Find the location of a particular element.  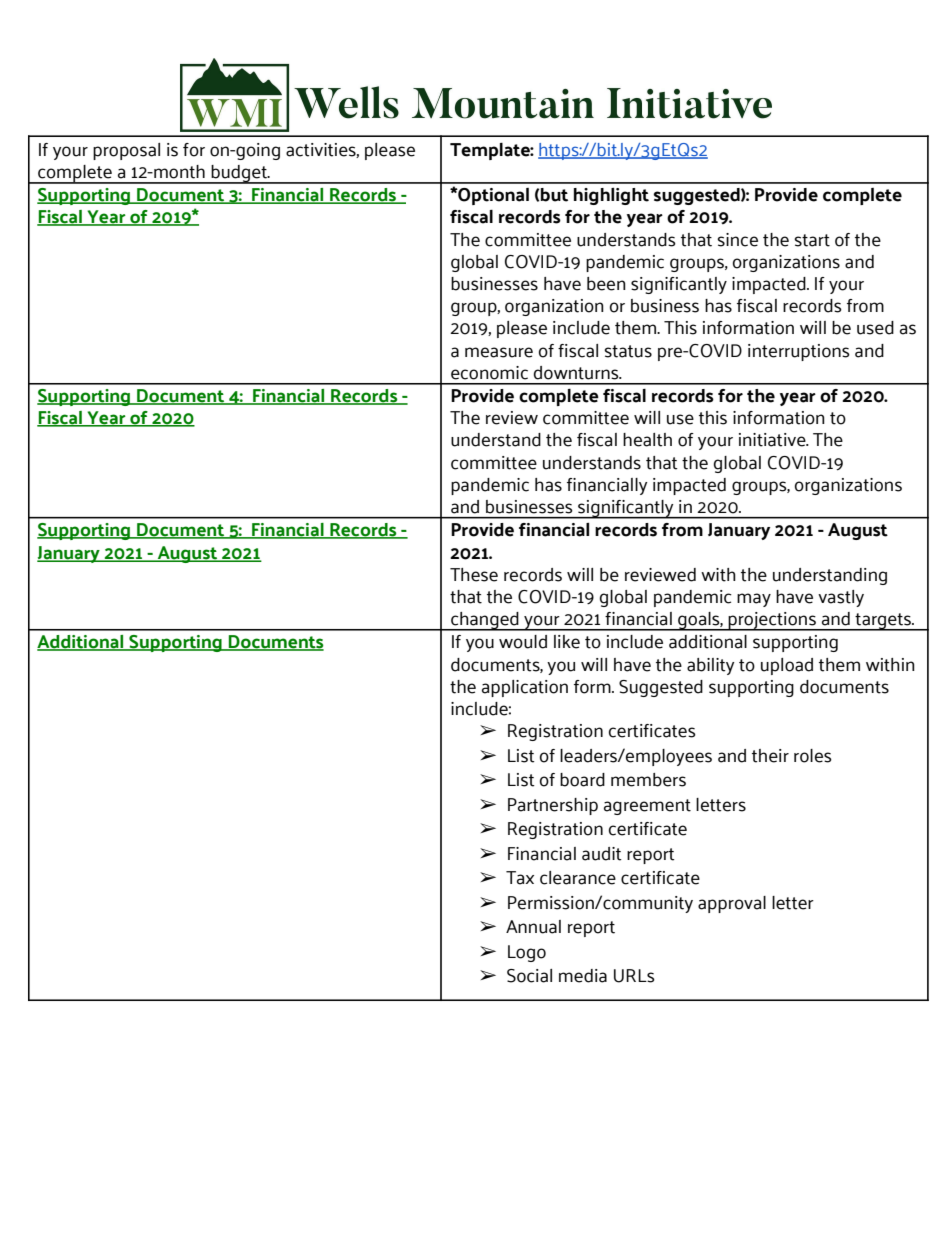

but is located at coordinates (553, 195).
